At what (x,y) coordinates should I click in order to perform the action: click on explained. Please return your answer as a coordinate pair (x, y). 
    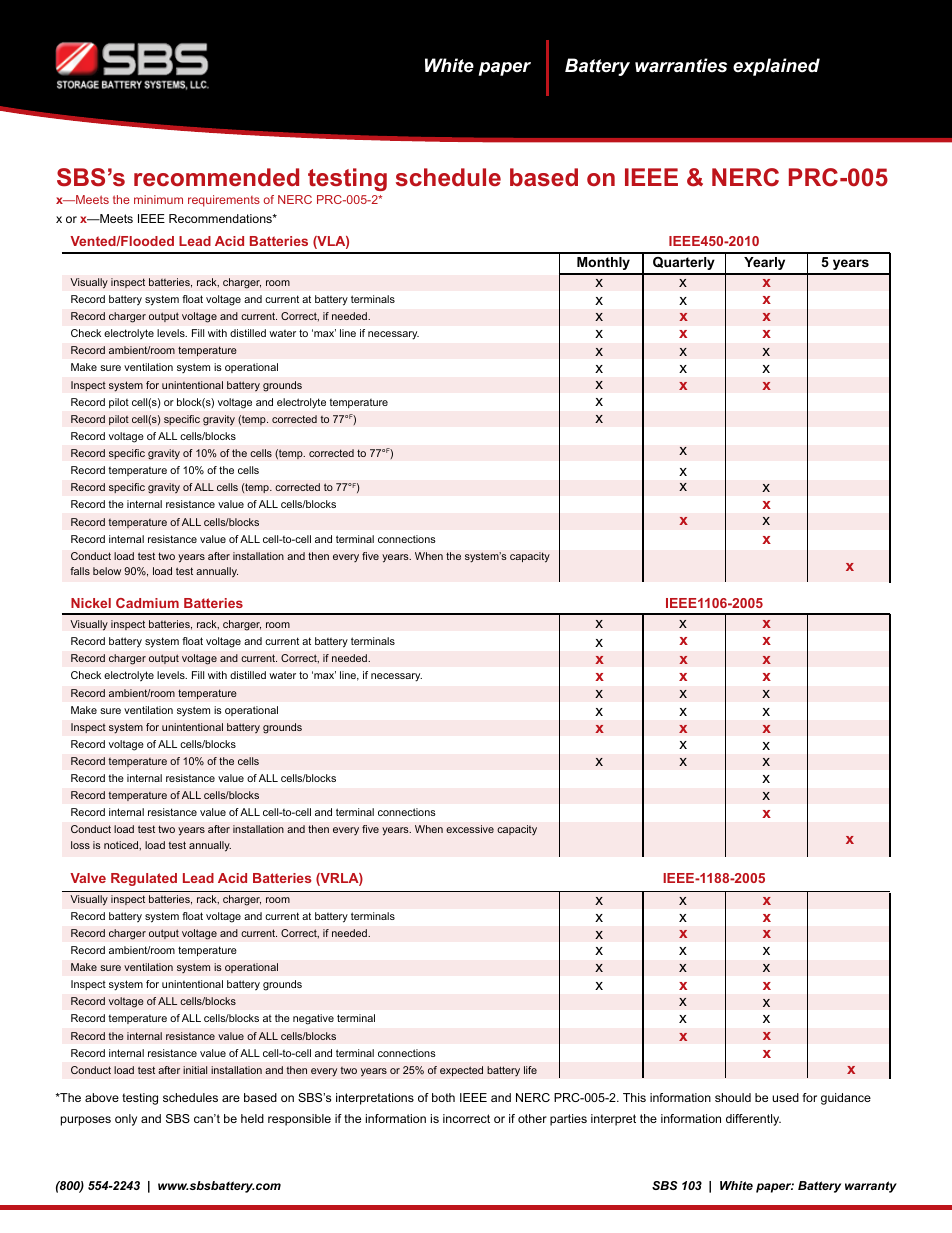
    Looking at the image, I should click on (776, 67).
